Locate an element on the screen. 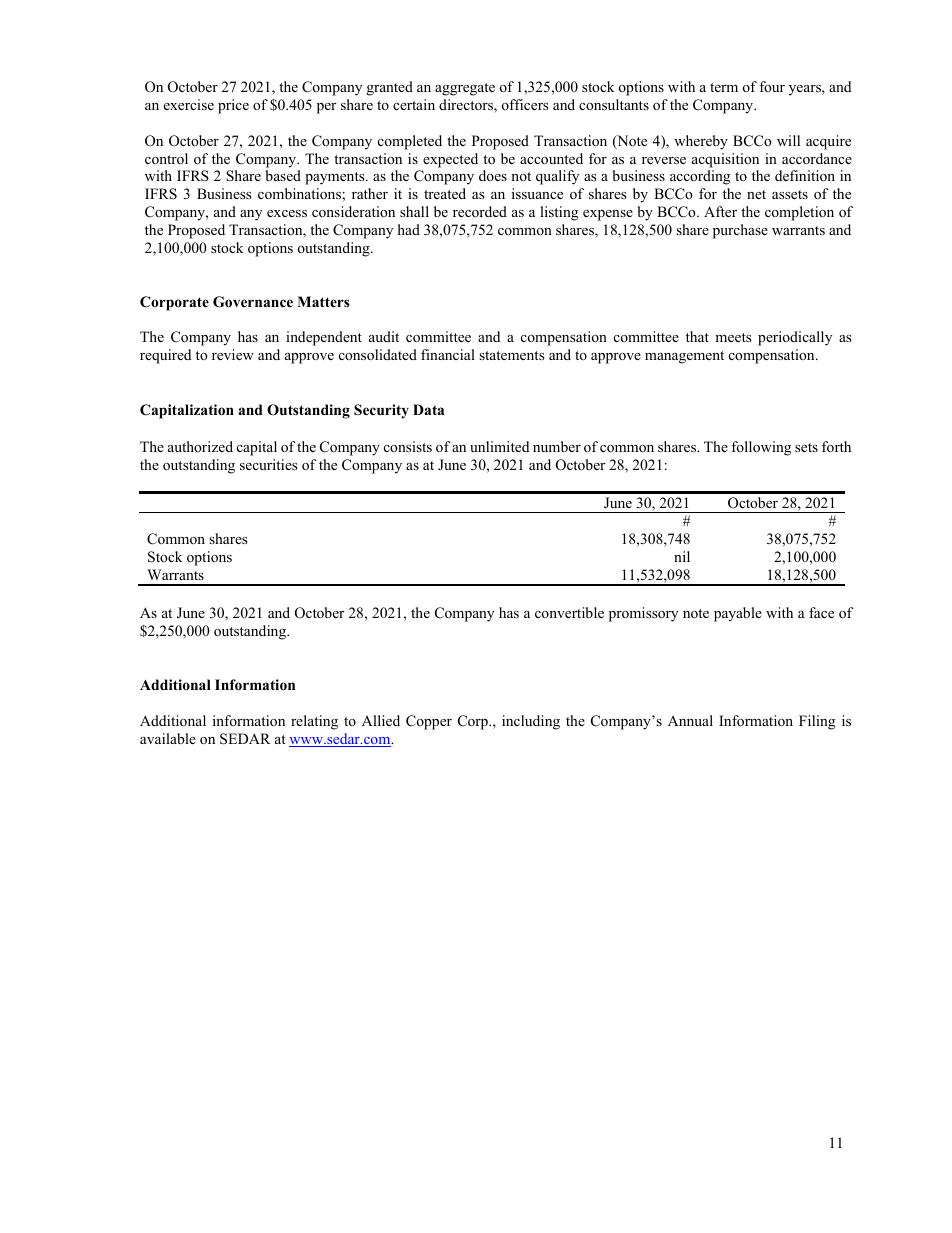 This screenshot has height=1233, width=952. relating is located at coordinates (314, 722).
